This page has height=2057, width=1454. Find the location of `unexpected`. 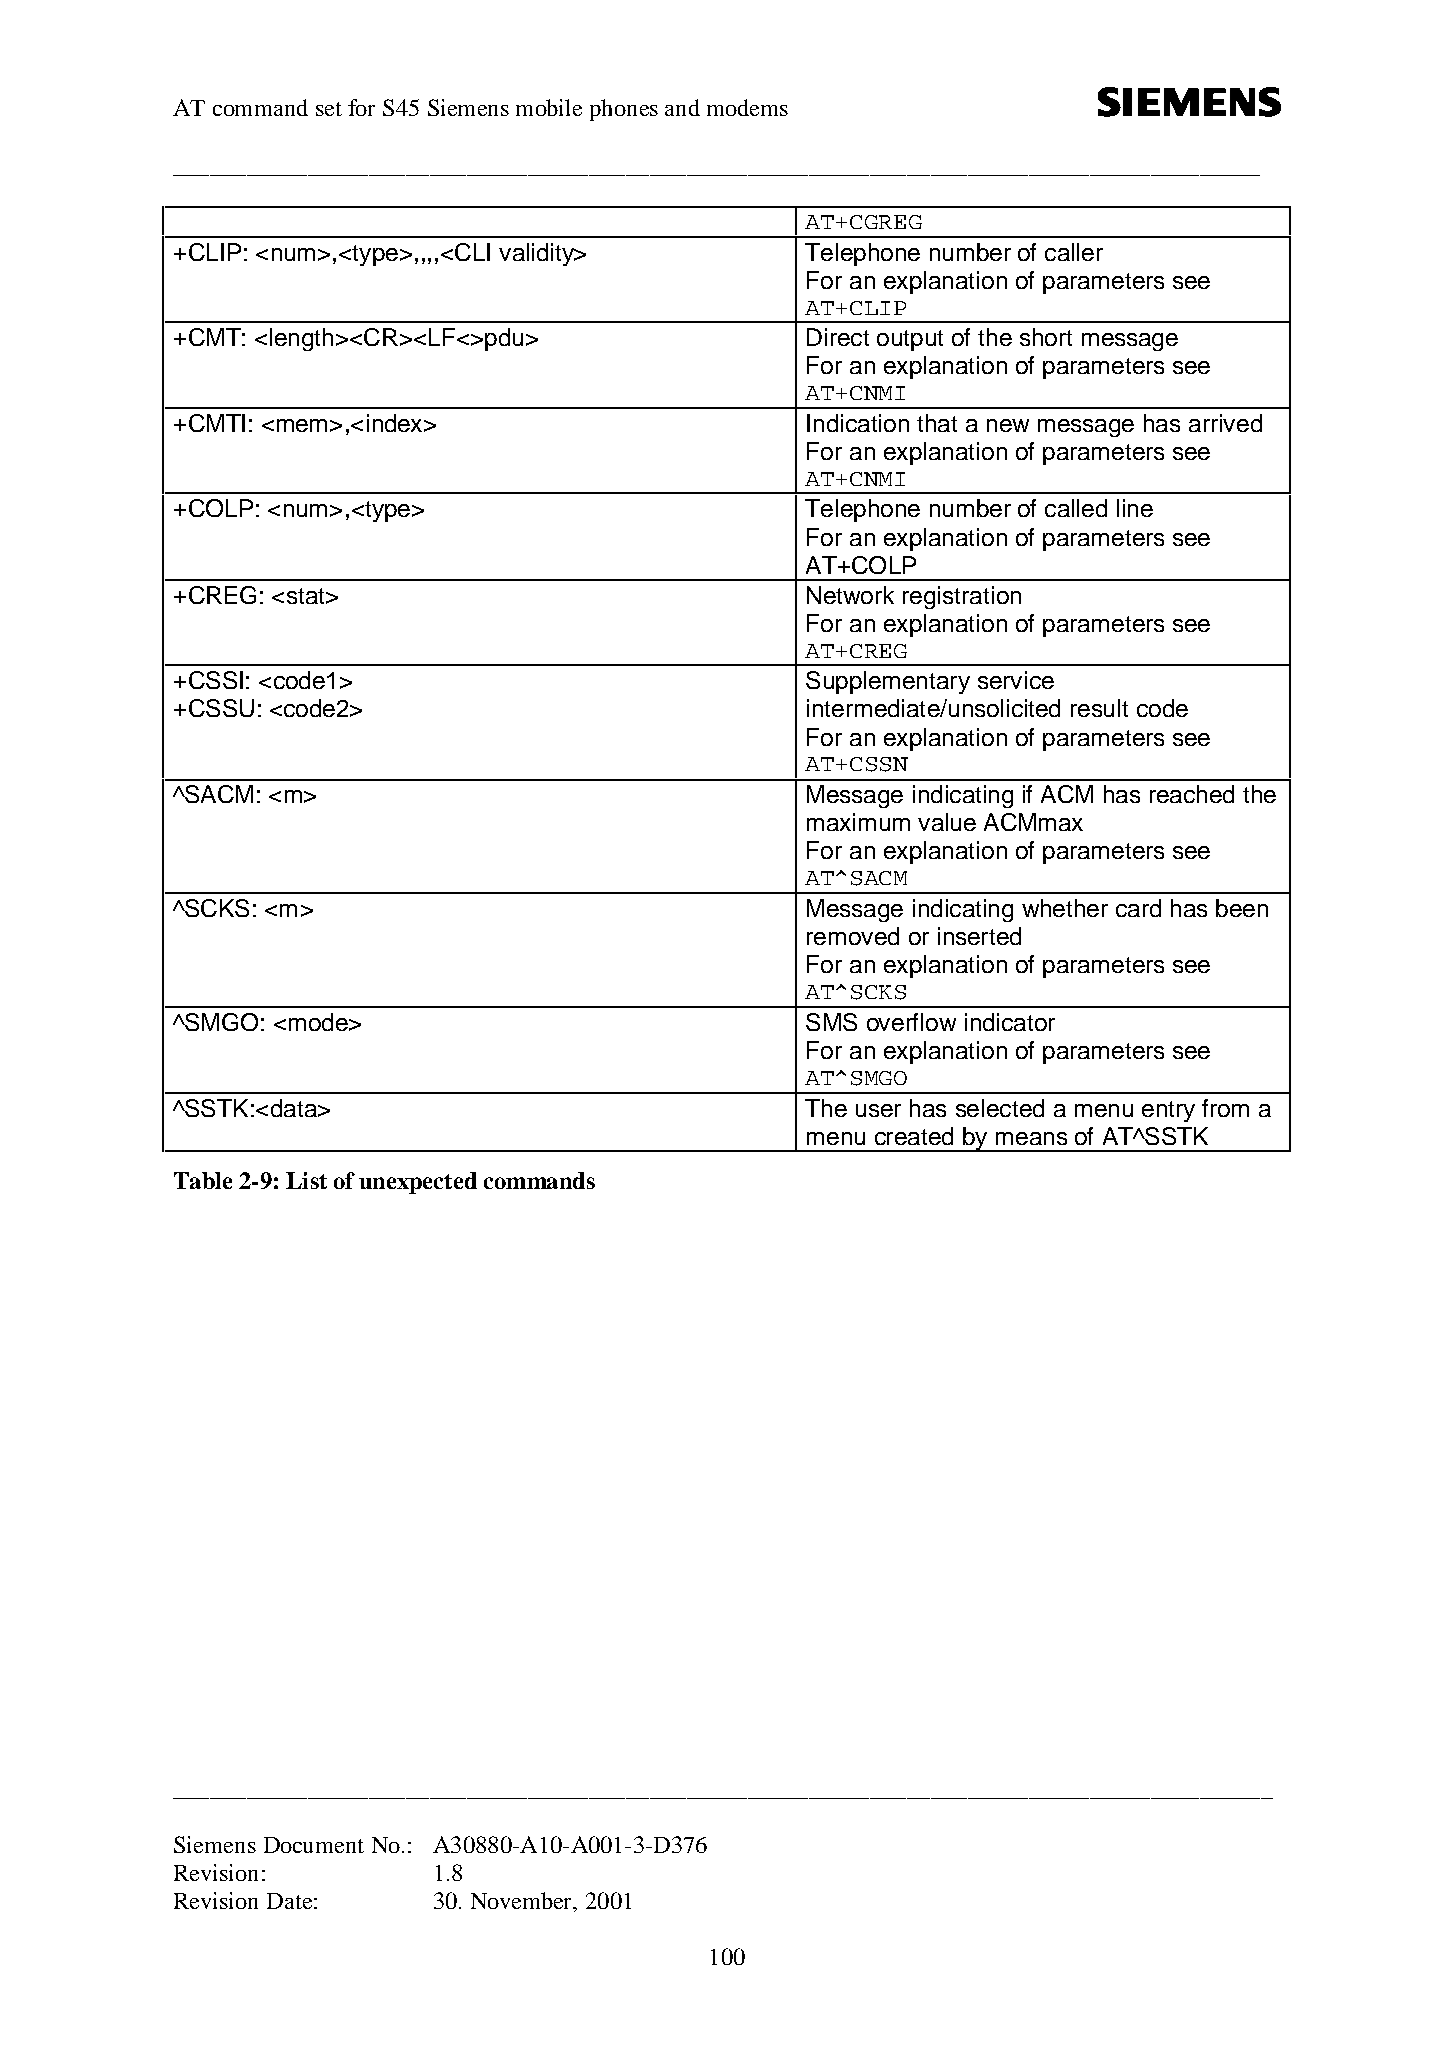

unexpected is located at coordinates (418, 1183).
